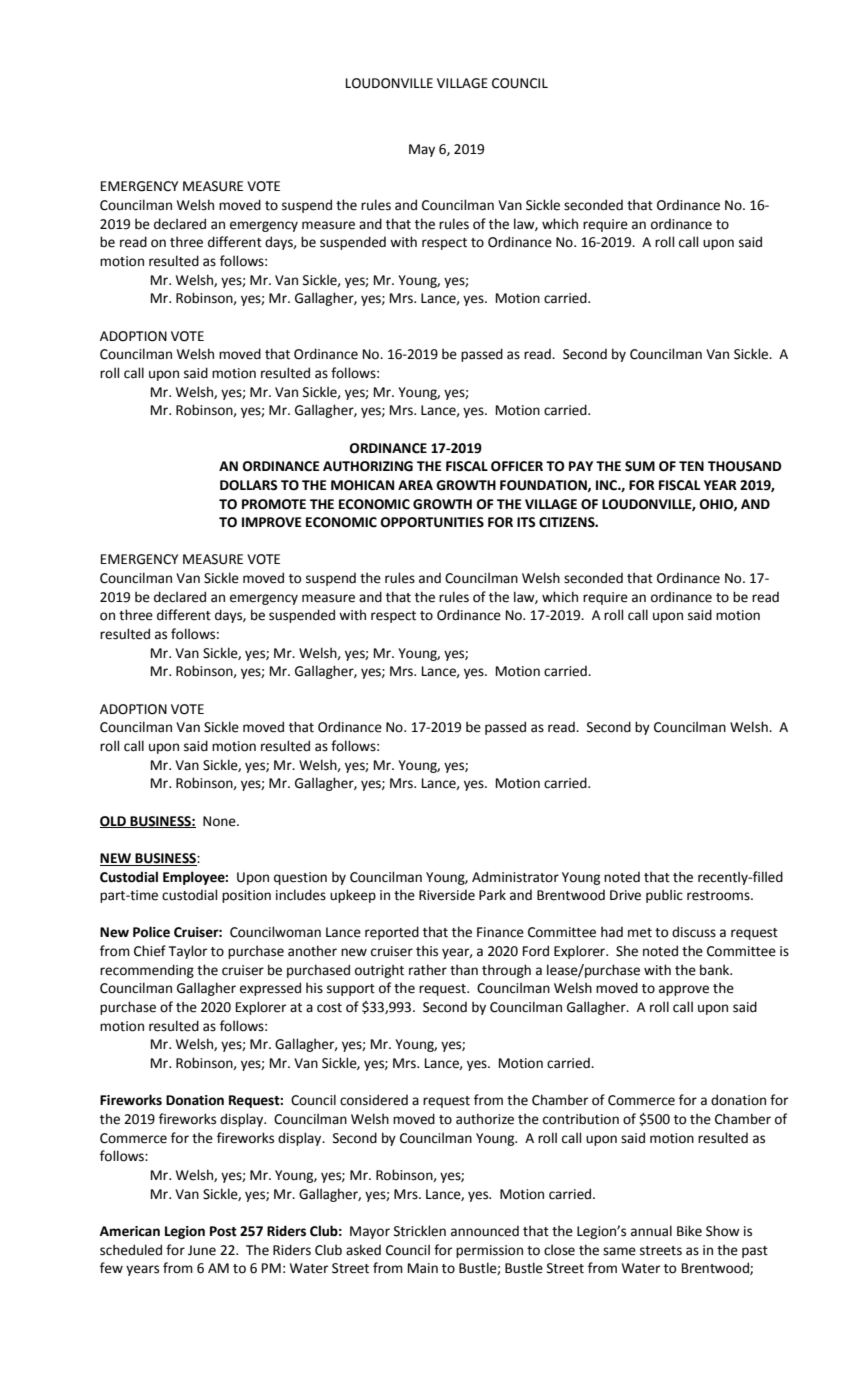 The image size is (849, 1400). What do you see at coordinates (415, 485) in the document?
I see `AREA` at bounding box center [415, 485].
